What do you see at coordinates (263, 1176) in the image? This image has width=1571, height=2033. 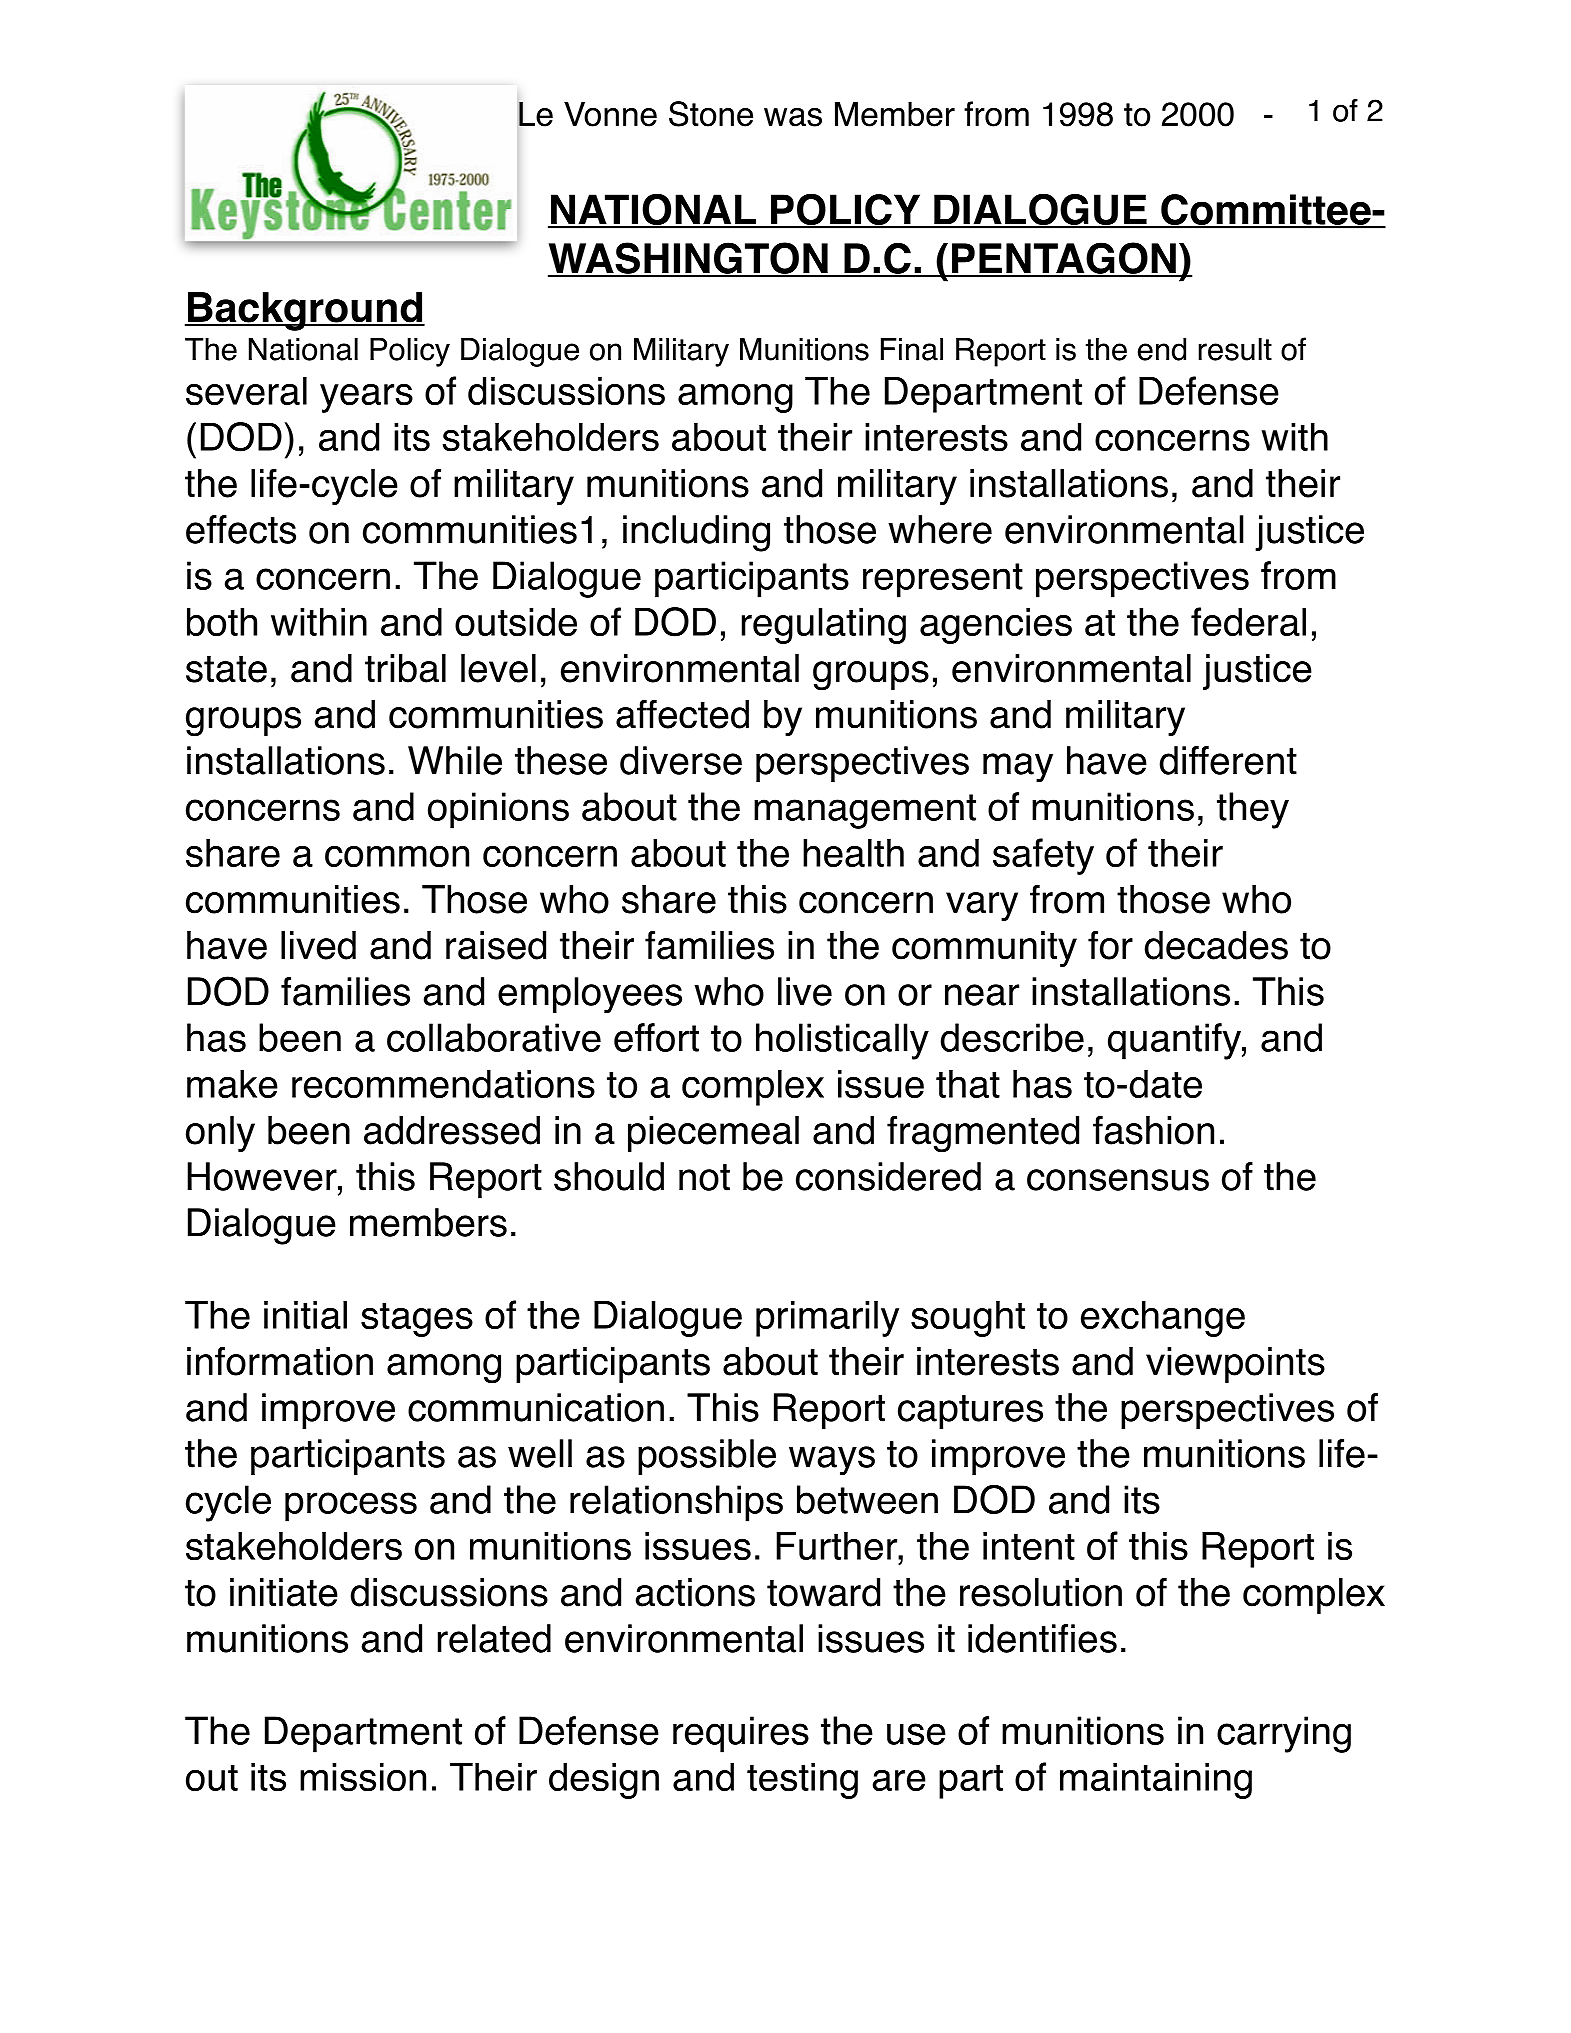 I see `However` at bounding box center [263, 1176].
